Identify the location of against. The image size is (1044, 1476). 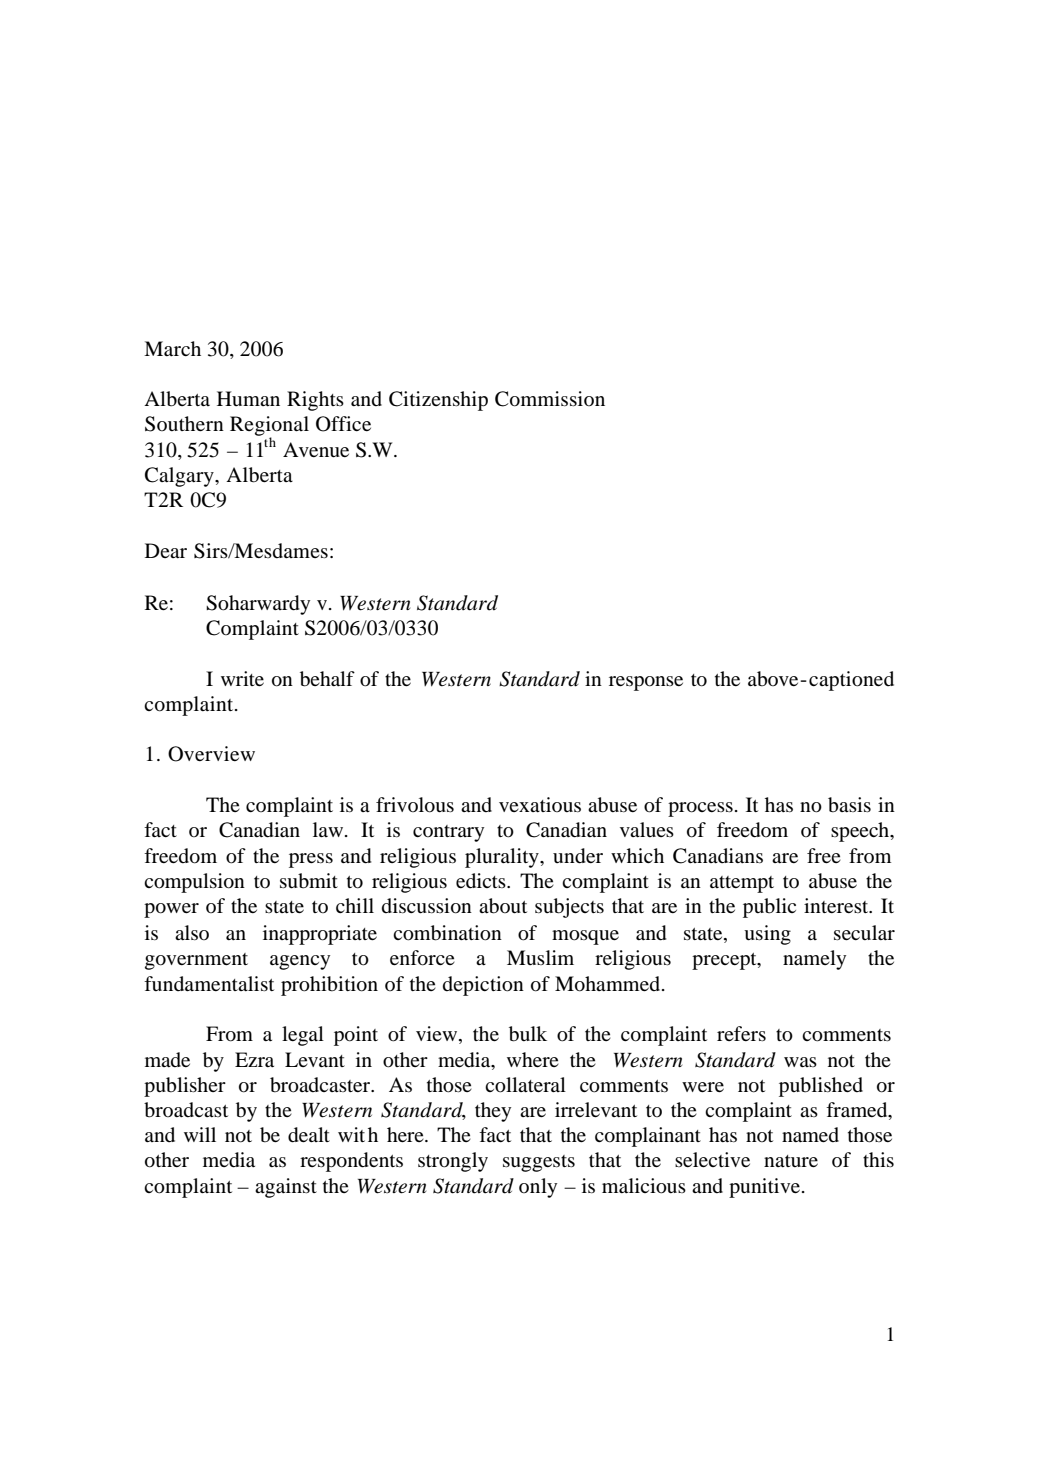
(286, 1188).
